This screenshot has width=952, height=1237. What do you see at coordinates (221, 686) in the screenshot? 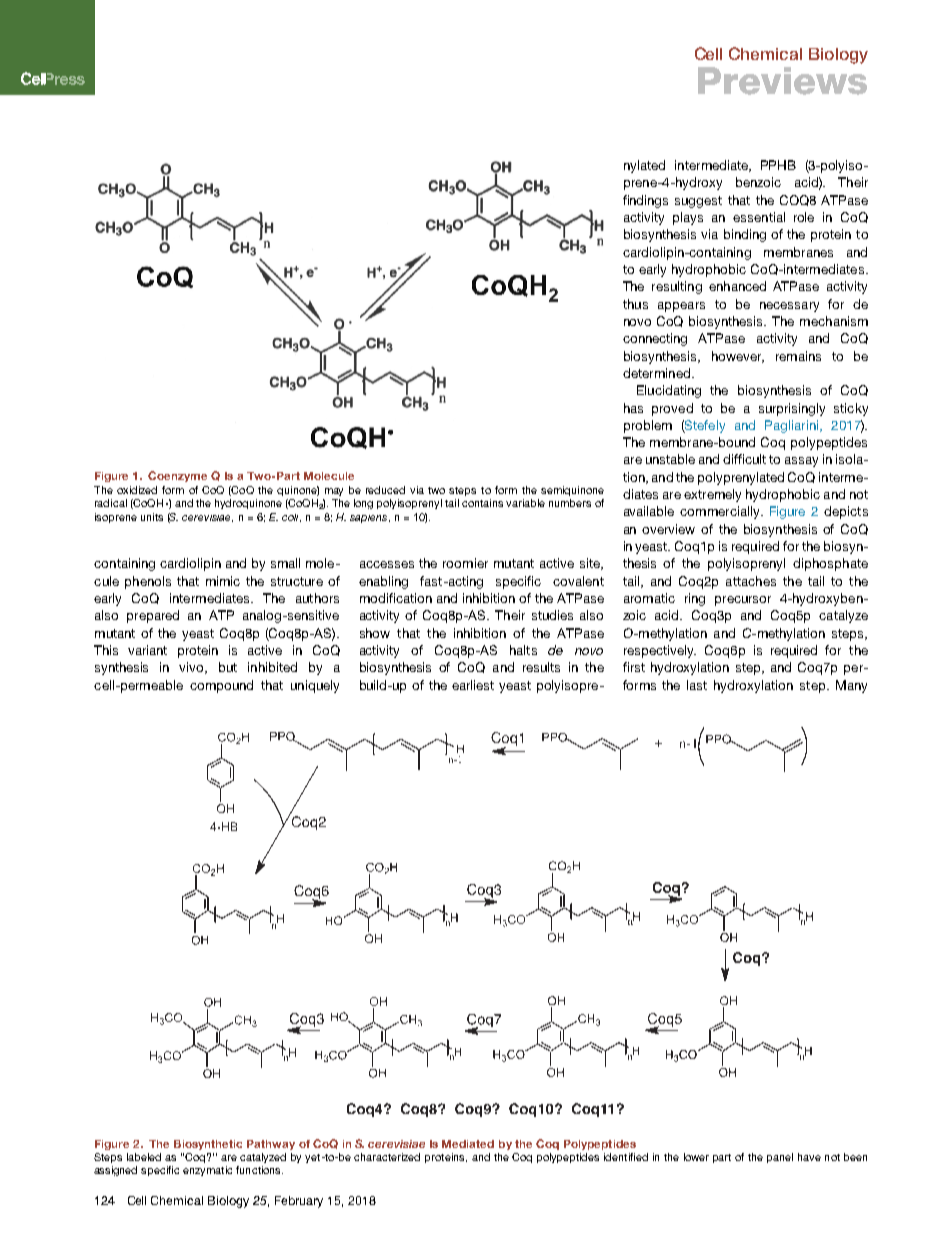
I see `compound` at bounding box center [221, 686].
